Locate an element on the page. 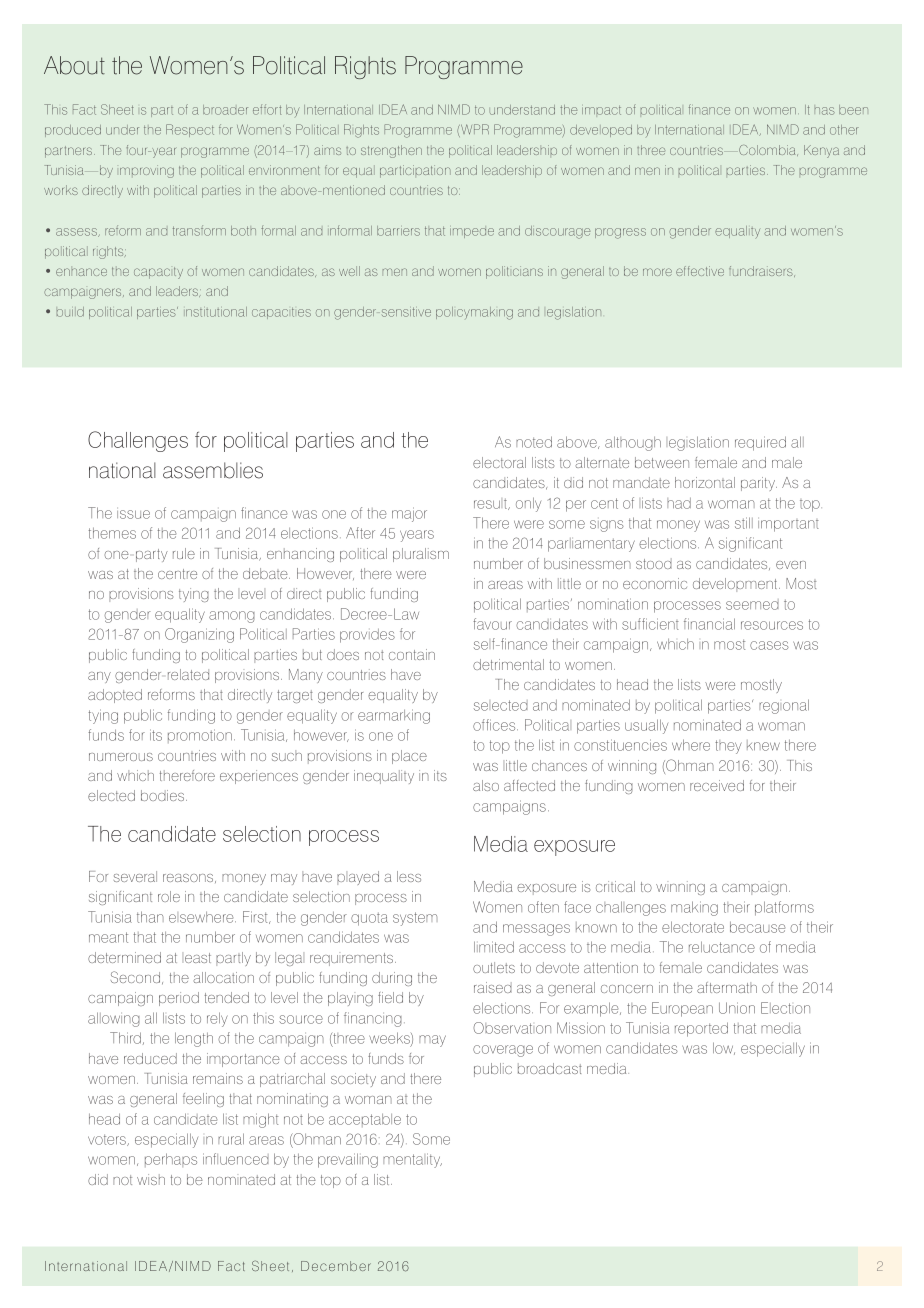 The height and width of the image is (1308, 924). has is located at coordinates (825, 111).
